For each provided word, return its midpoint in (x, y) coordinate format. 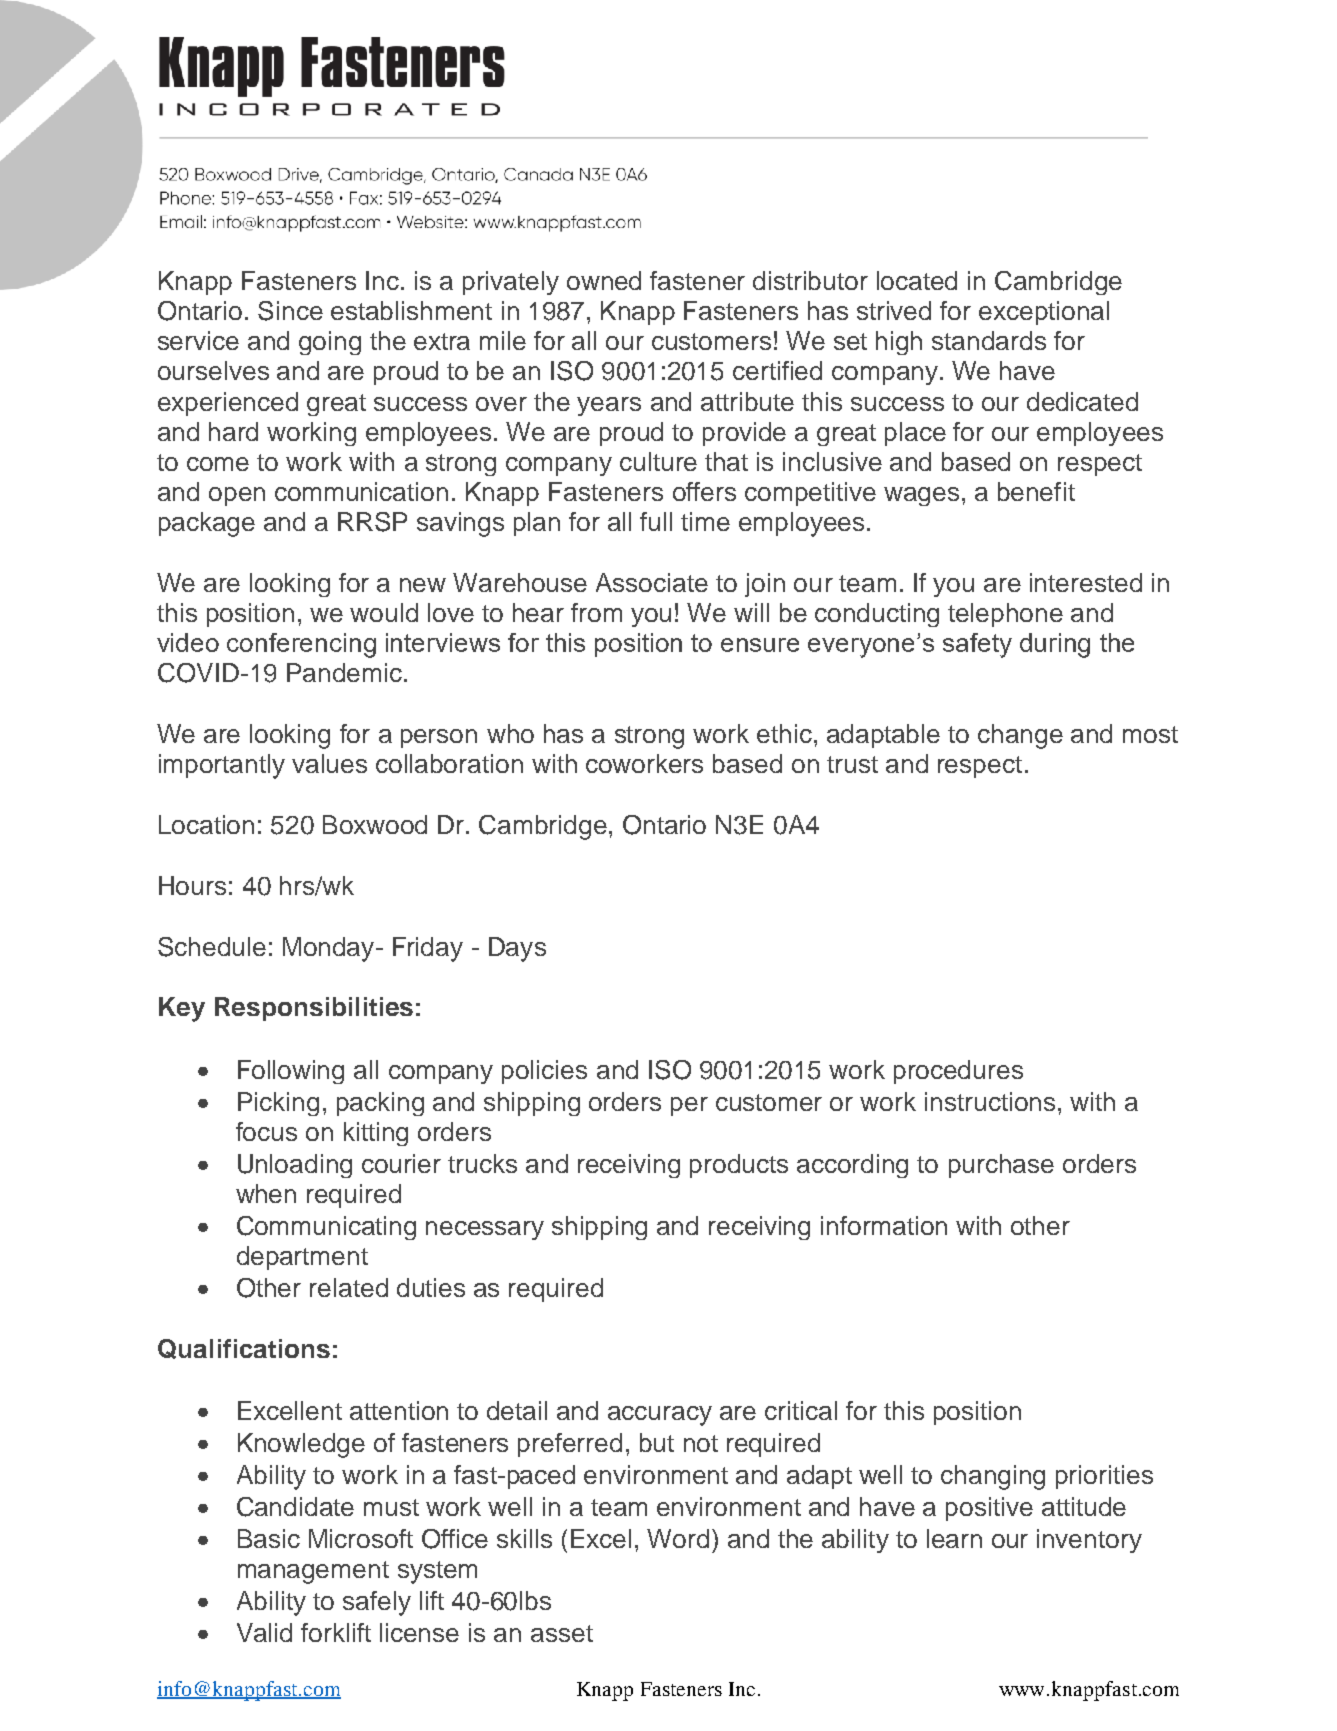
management (313, 1572)
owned (604, 280)
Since (290, 311)
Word (678, 1538)
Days (517, 949)
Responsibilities (314, 1009)
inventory (1089, 1541)
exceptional (1044, 313)
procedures (958, 1072)
